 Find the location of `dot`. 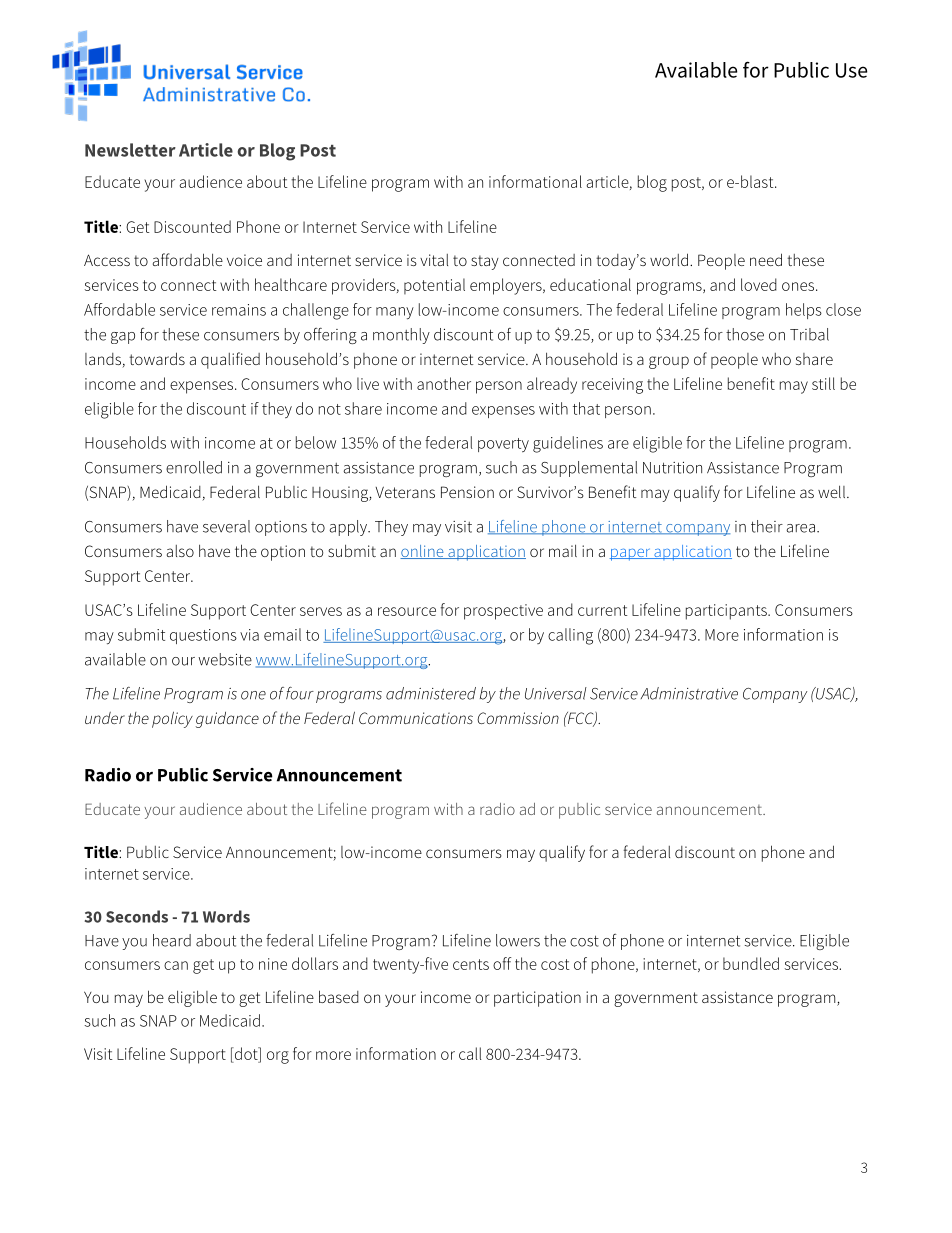

dot is located at coordinates (246, 1053).
